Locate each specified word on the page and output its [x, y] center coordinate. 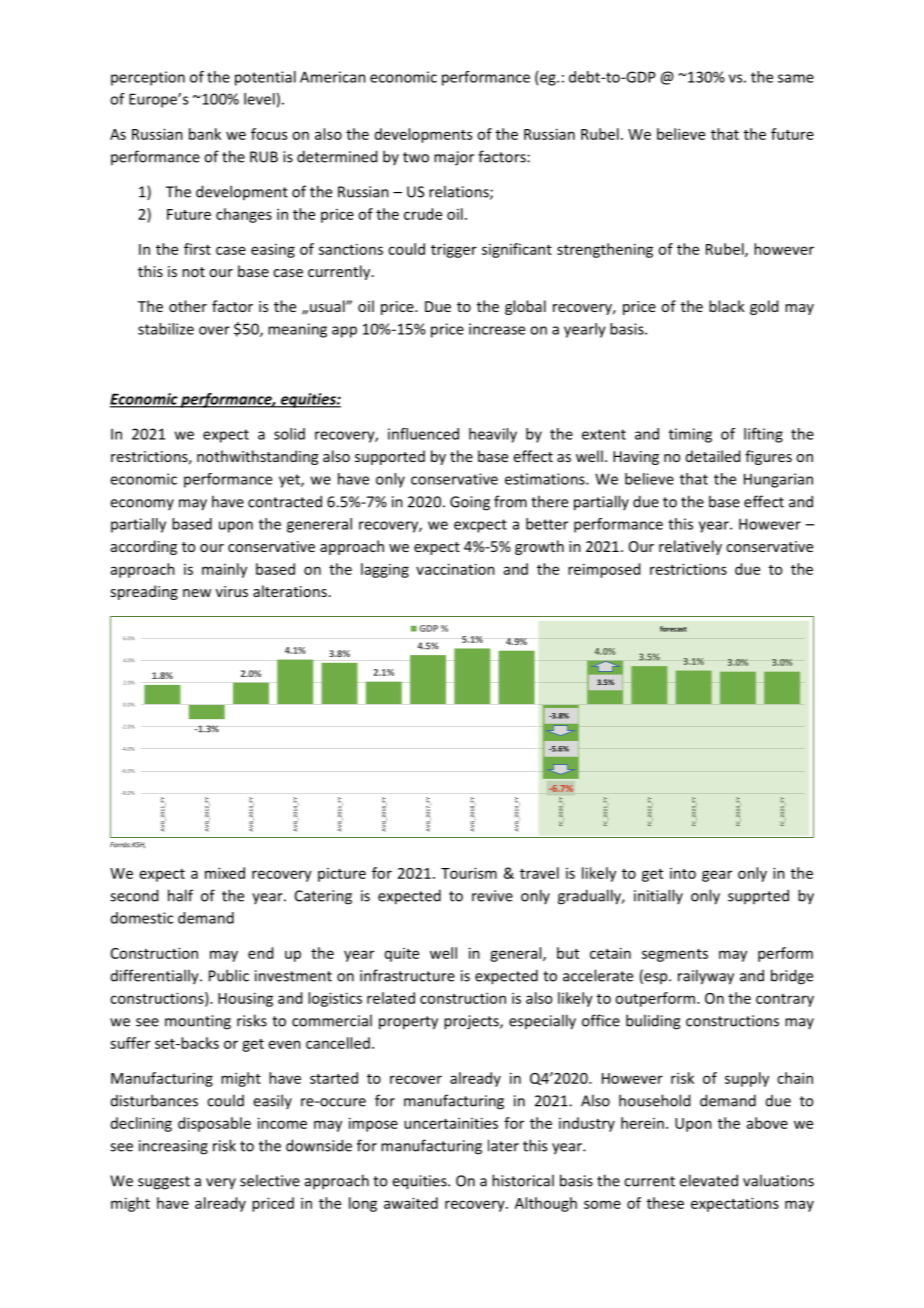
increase [497, 329]
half [180, 895]
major [454, 158]
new [197, 593]
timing [690, 435]
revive [492, 896]
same [796, 78]
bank [205, 134]
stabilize [166, 329]
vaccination [455, 569]
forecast [673, 629]
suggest [164, 1183]
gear [717, 876]
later [503, 1145]
